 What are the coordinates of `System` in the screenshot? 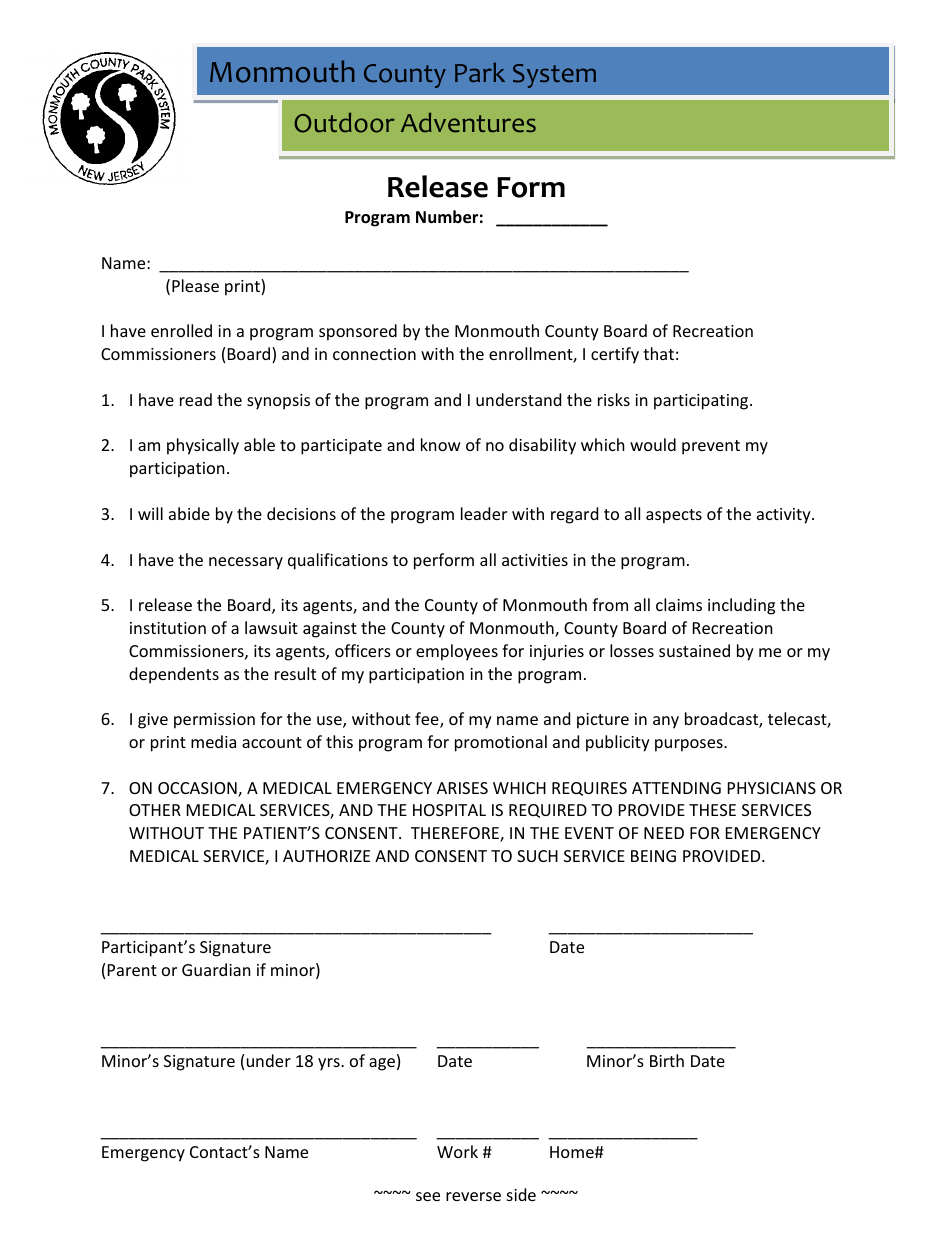 It's located at (554, 76).
